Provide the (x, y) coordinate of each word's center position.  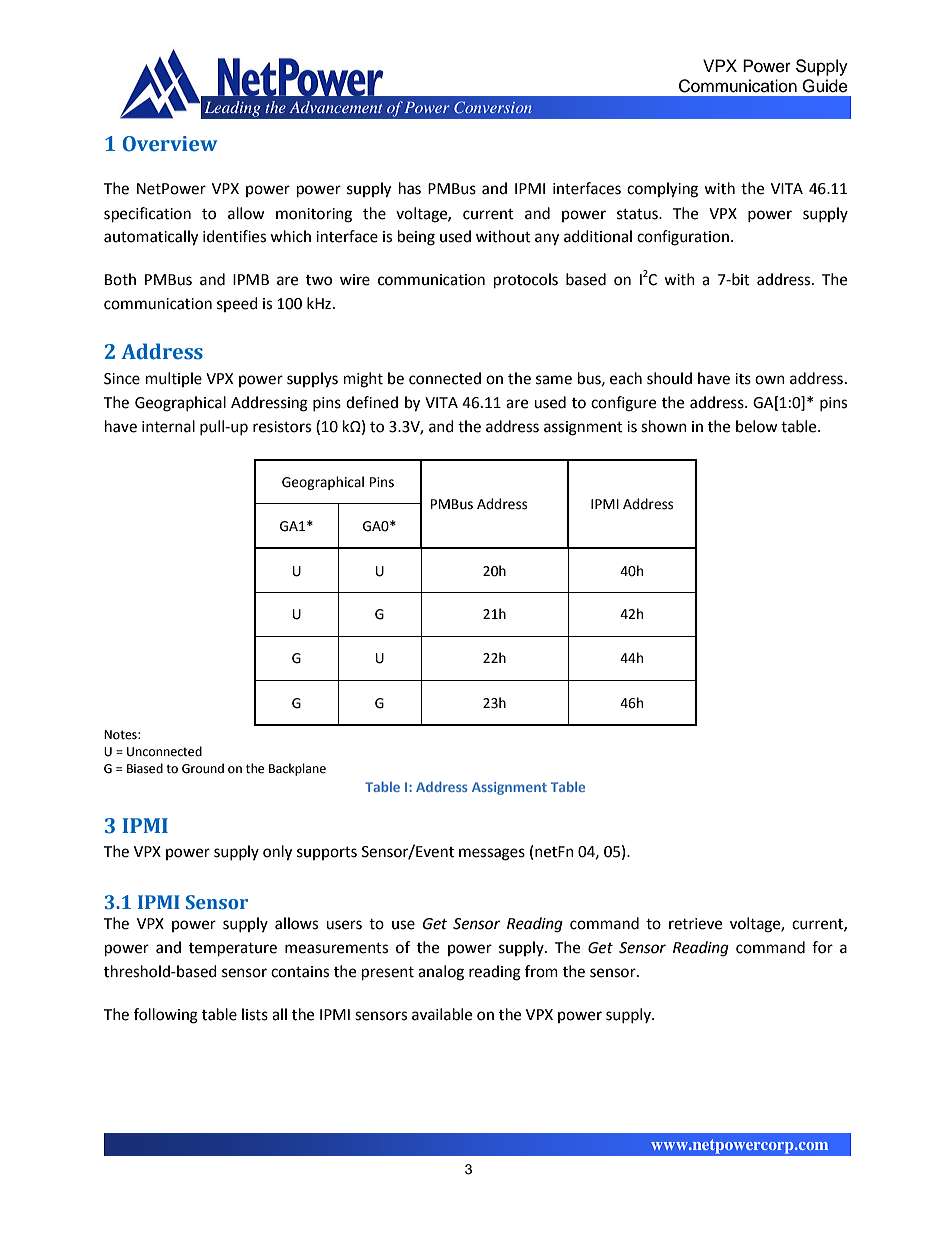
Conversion (493, 107)
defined (372, 402)
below (757, 426)
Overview (170, 144)
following (166, 1016)
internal (168, 426)
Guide (825, 86)
